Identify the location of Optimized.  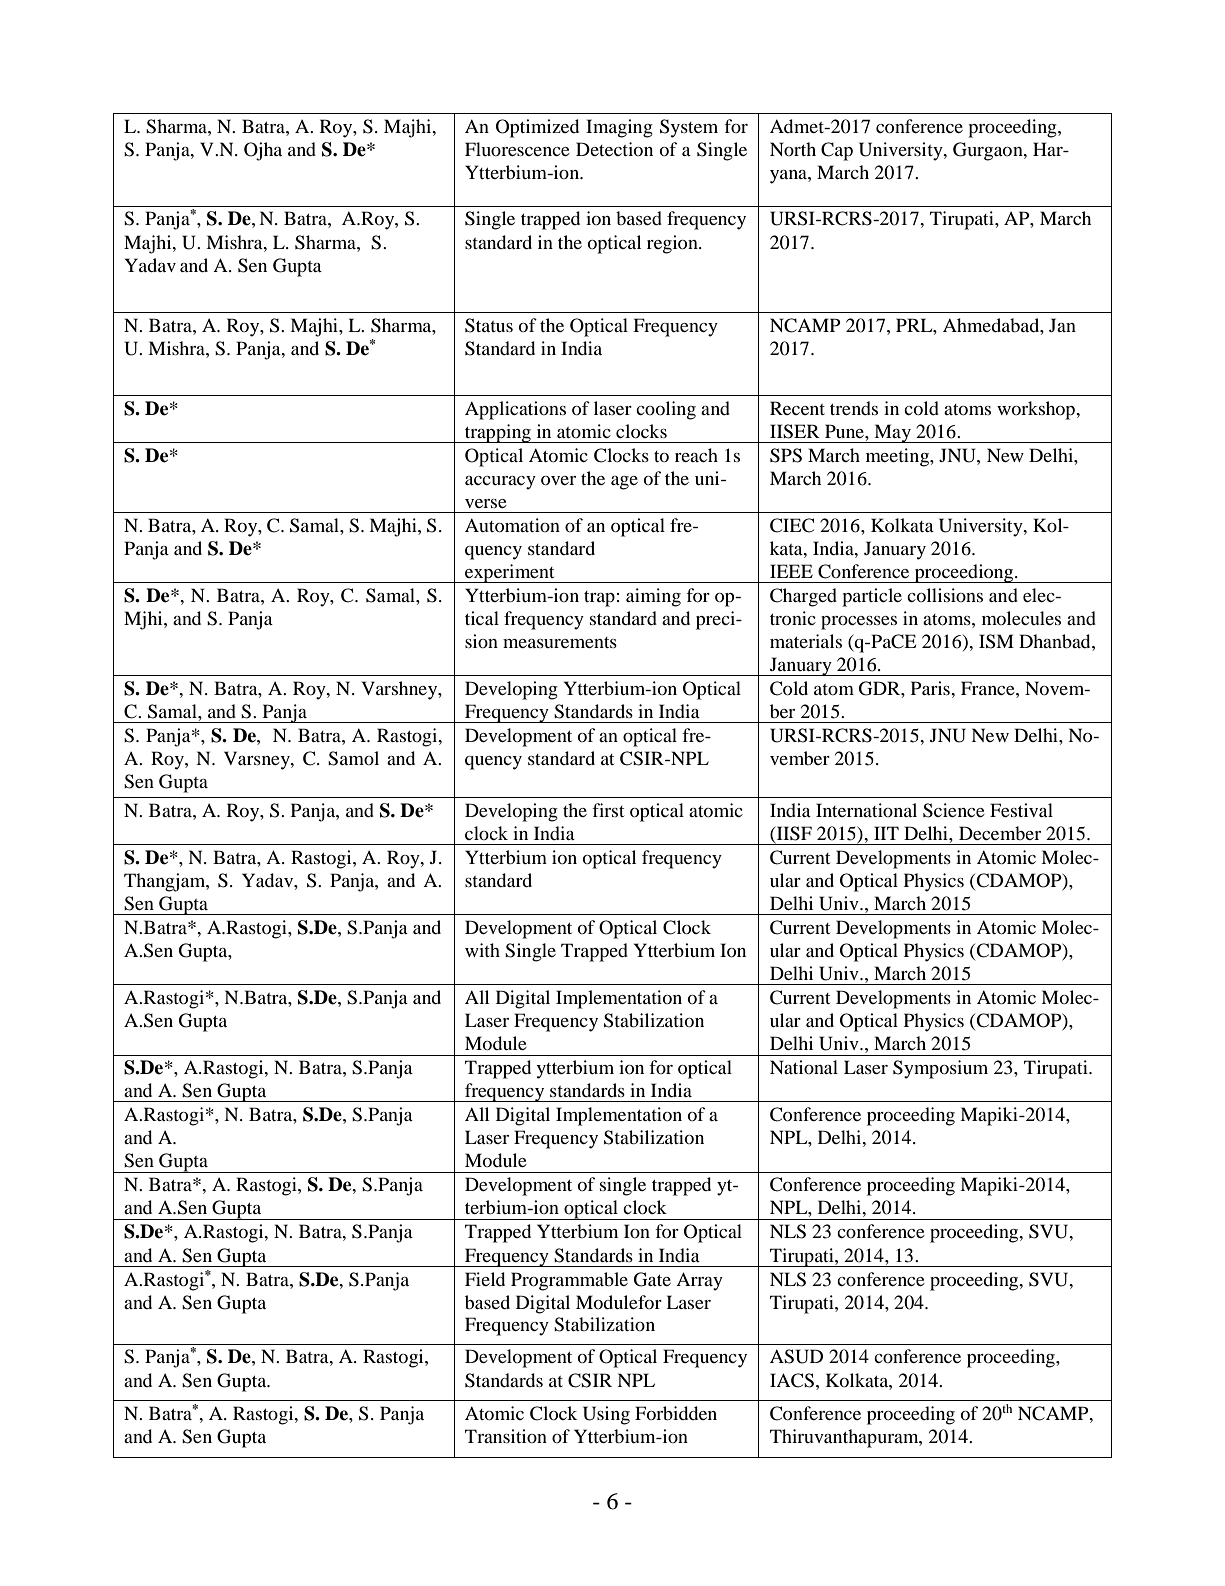
(537, 128).
